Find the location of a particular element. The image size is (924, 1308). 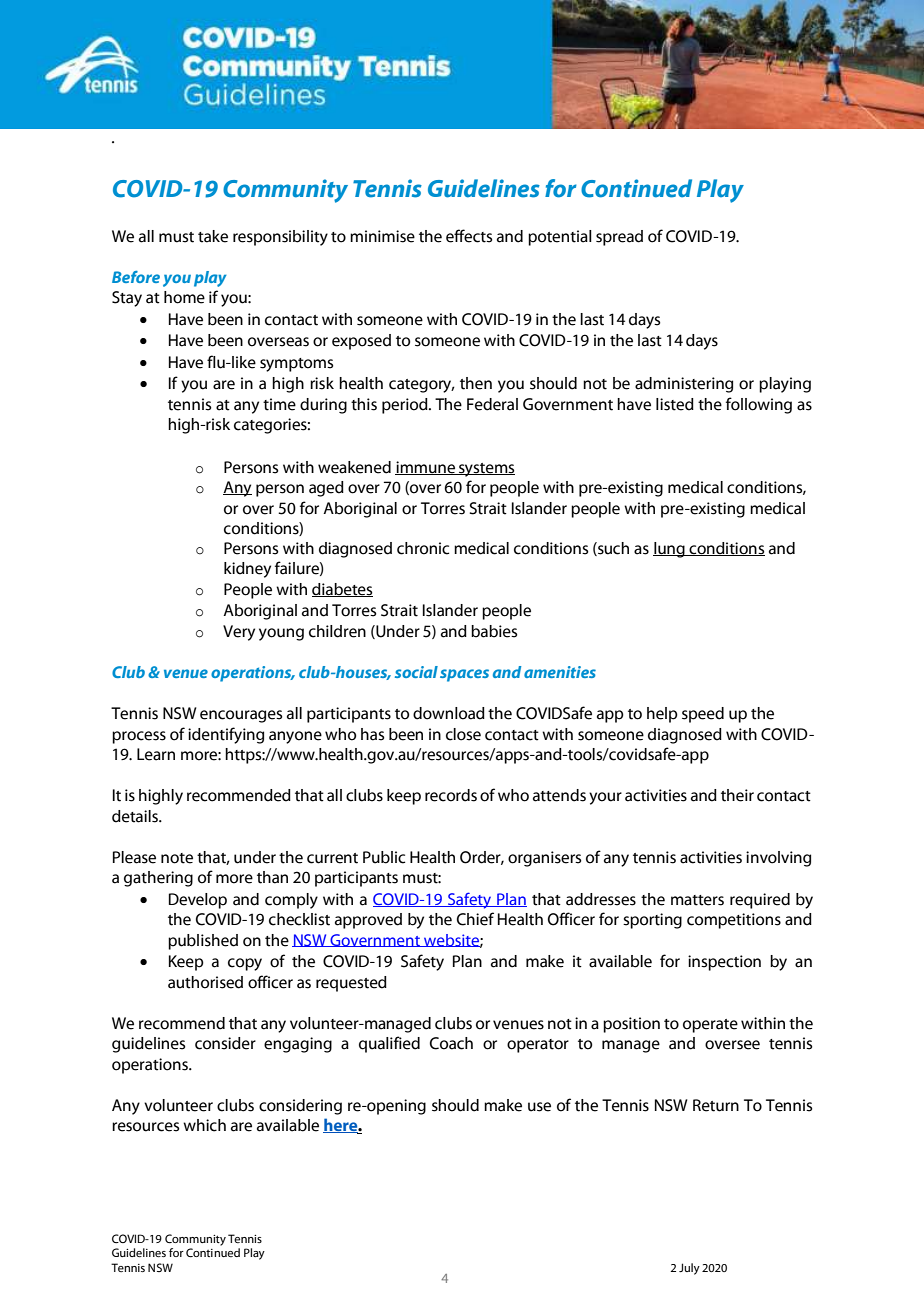

authorised is located at coordinates (205, 982).
